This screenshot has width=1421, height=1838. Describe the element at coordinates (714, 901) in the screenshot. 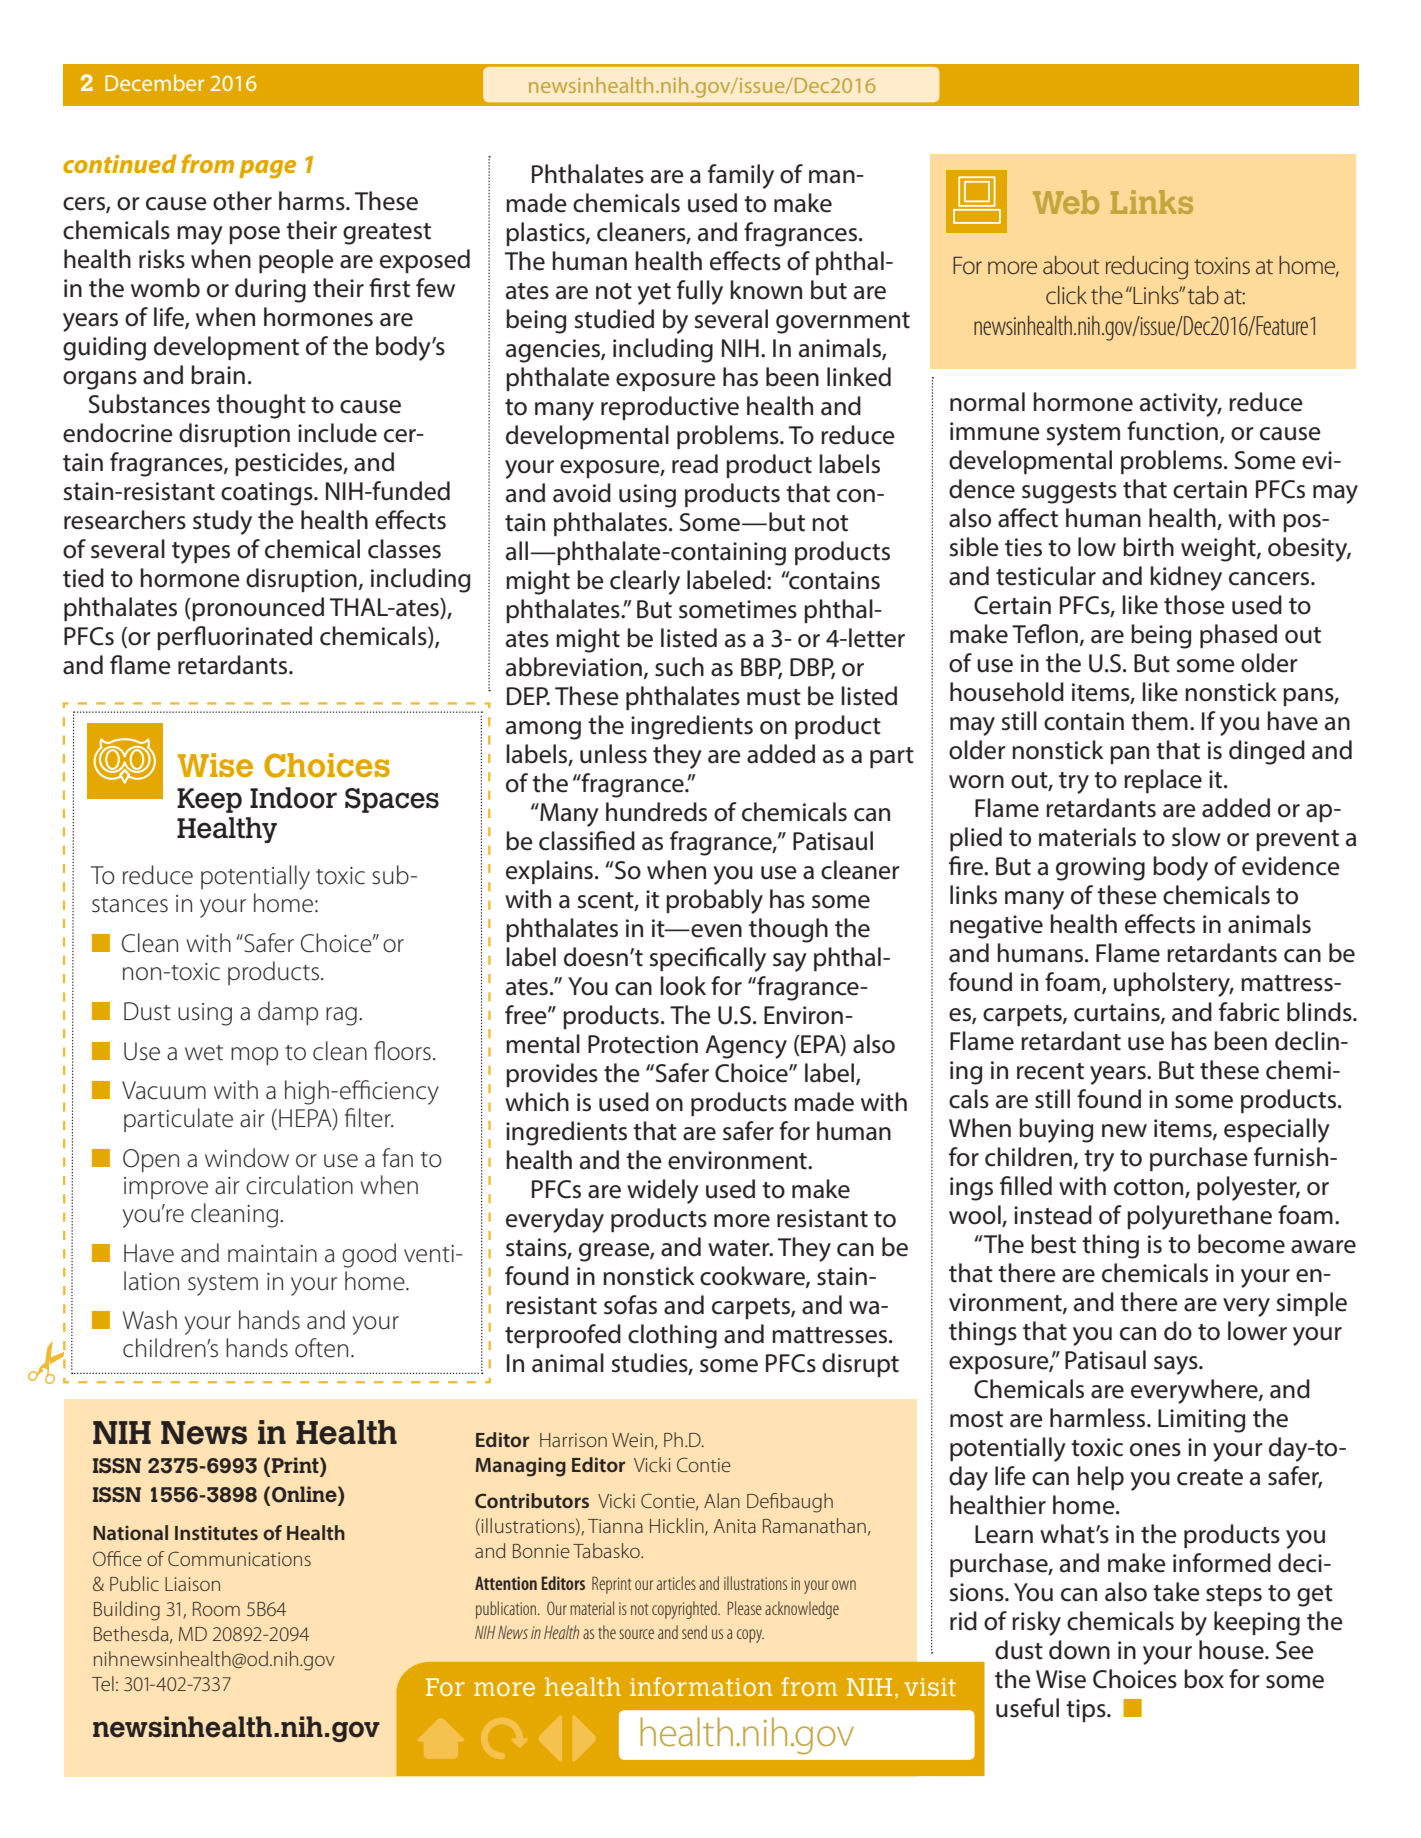

I see `probably` at that location.
